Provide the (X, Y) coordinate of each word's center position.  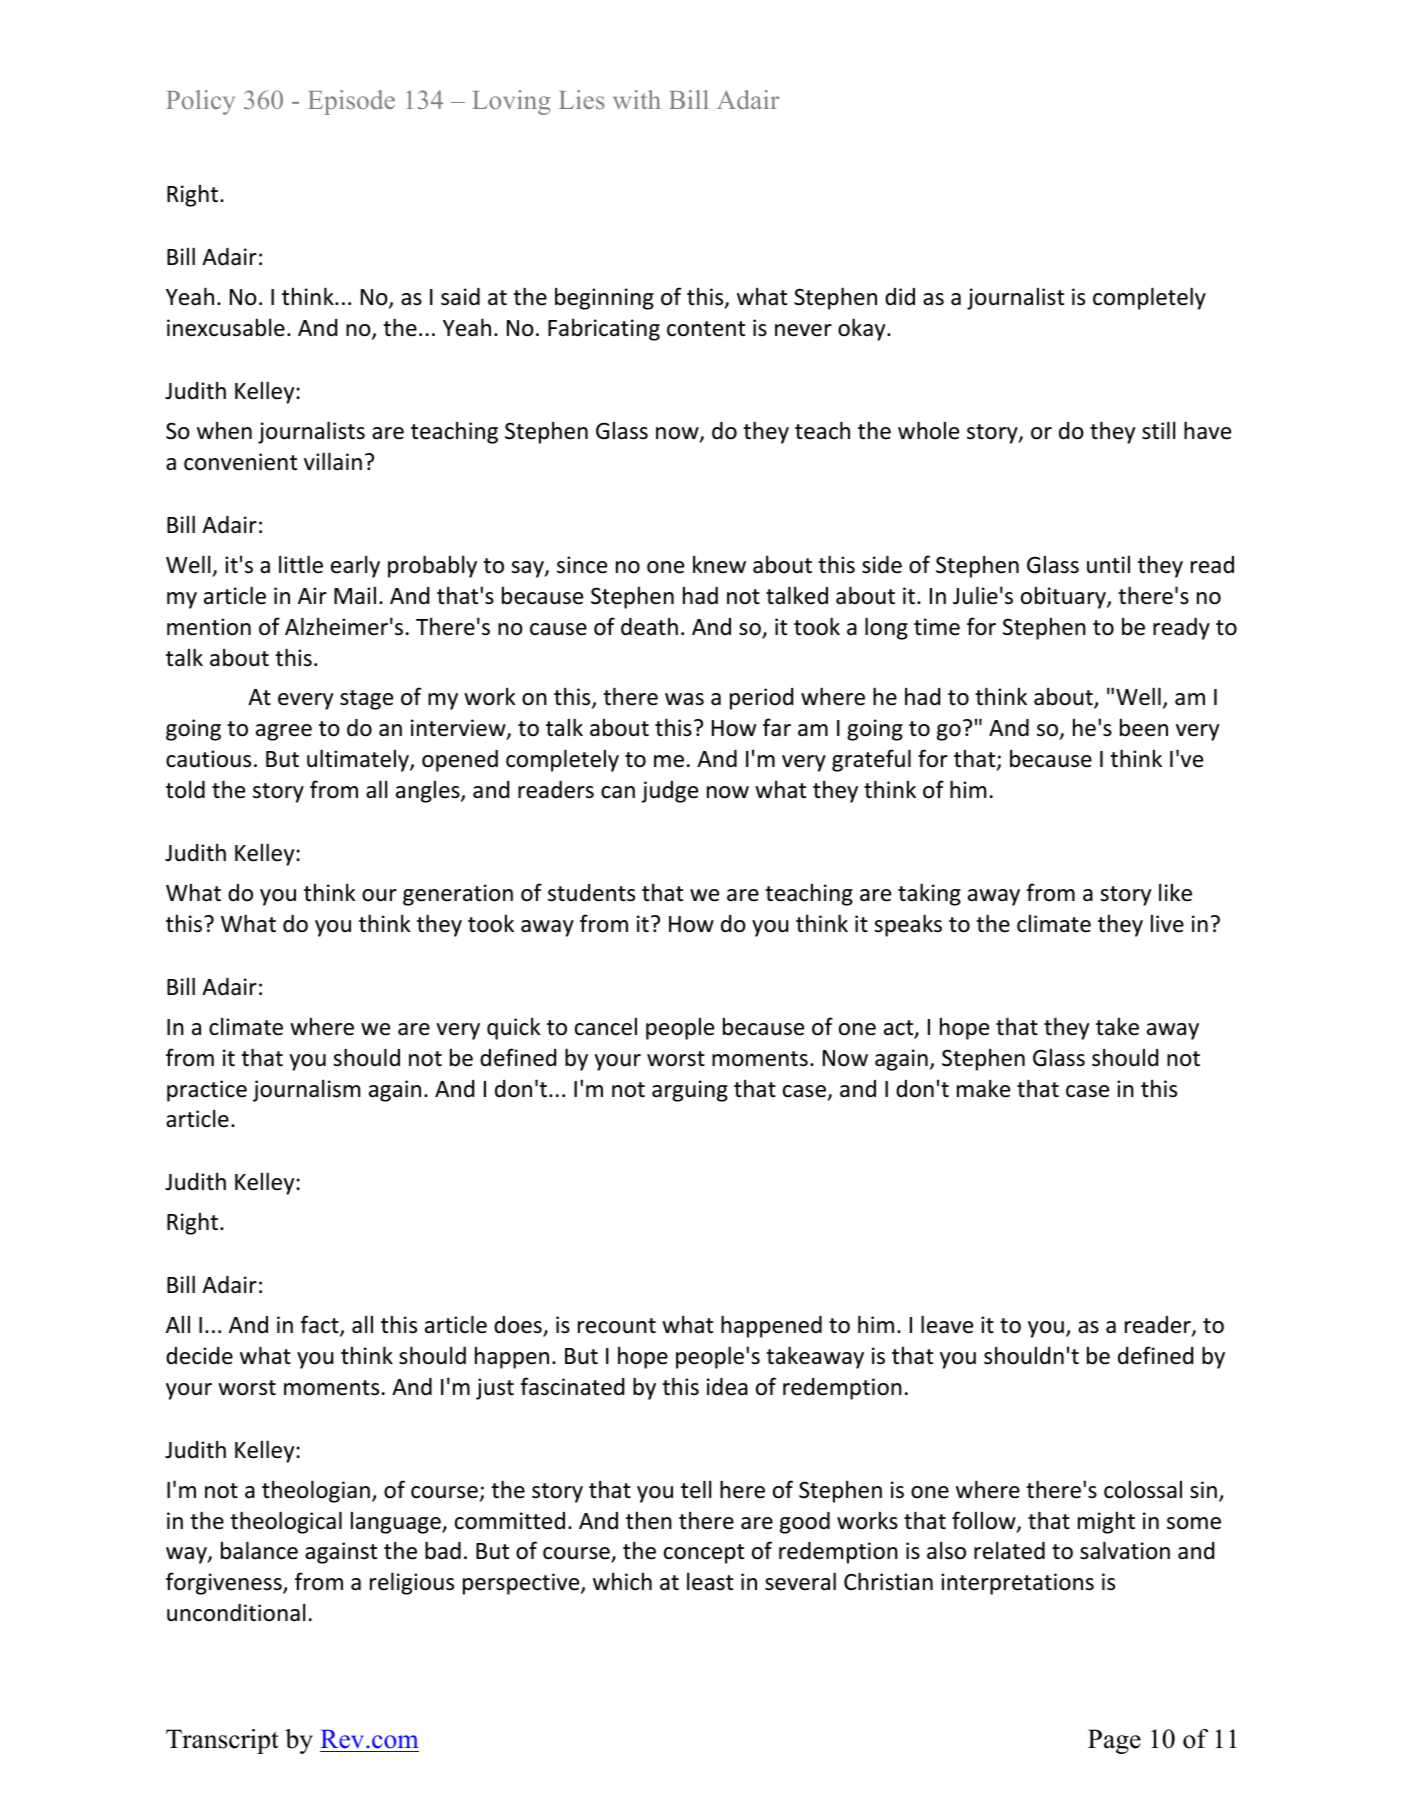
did (900, 297)
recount (617, 1326)
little (301, 564)
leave (947, 1324)
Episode (351, 102)
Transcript (222, 1741)
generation (458, 895)
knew (719, 564)
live (1167, 923)
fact (320, 1326)
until (1108, 564)
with (637, 99)
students (591, 893)
